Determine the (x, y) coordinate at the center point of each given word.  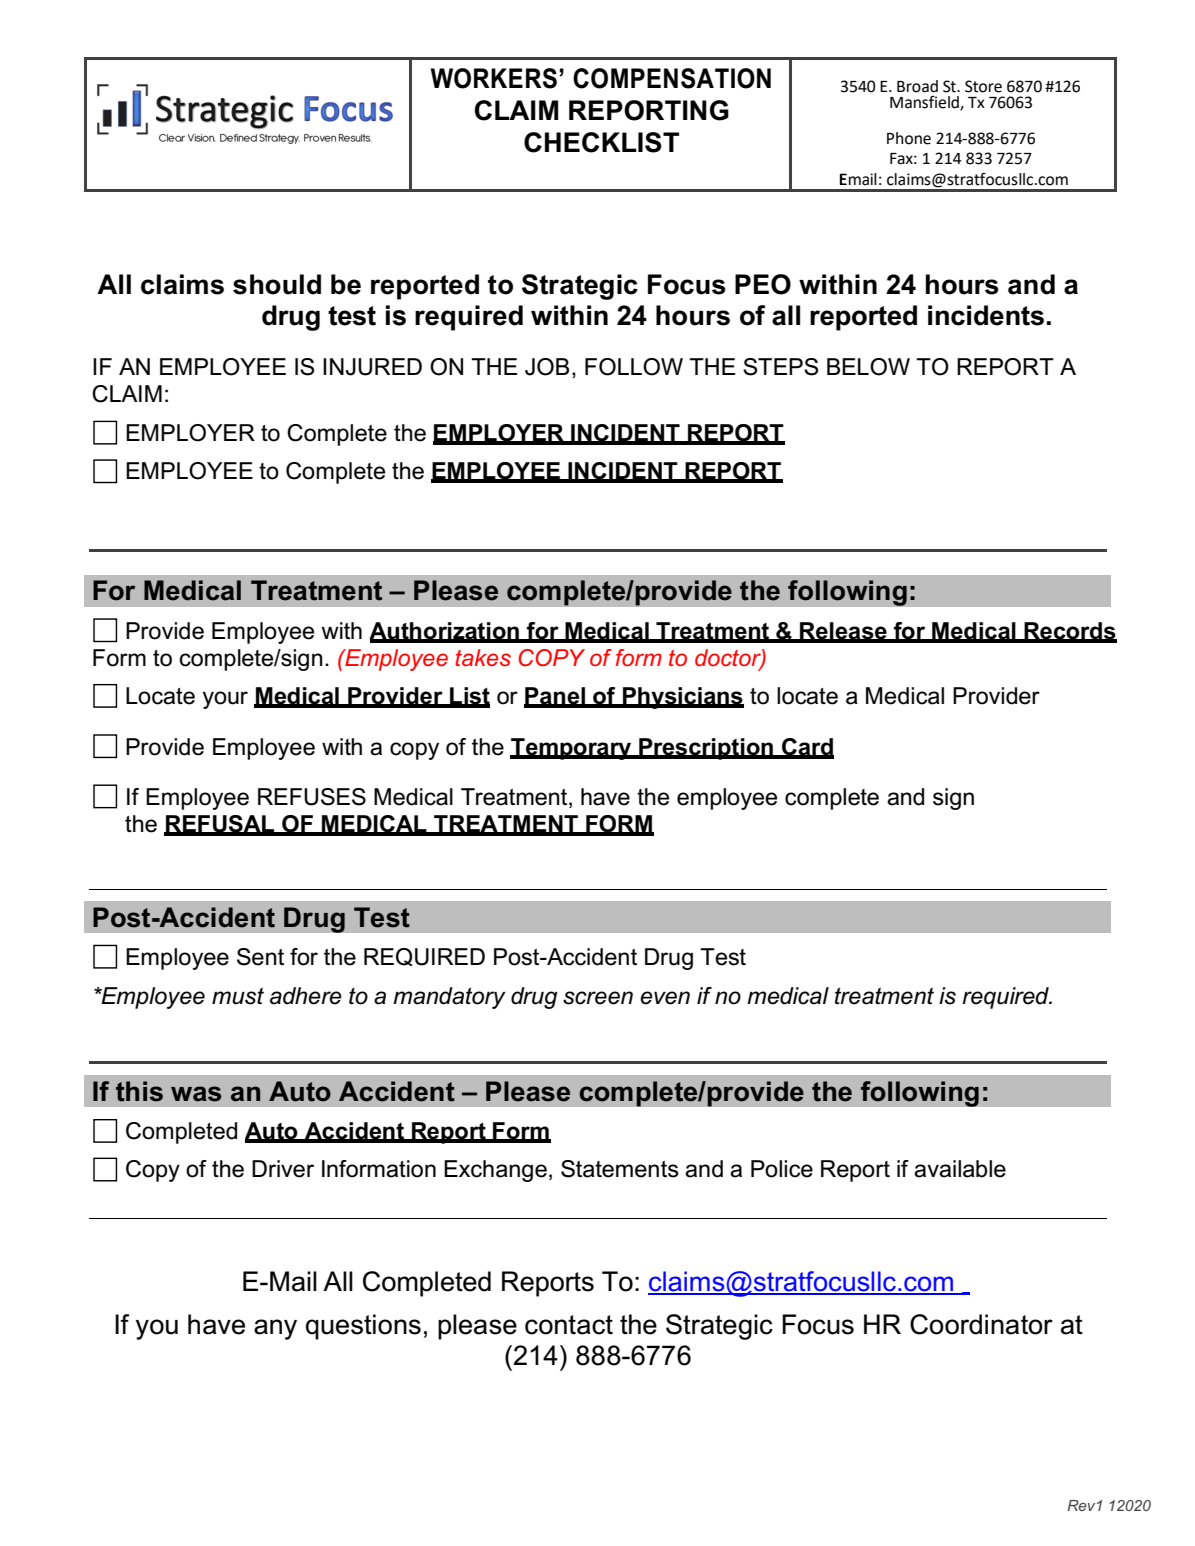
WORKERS (494, 78)
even (665, 998)
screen (598, 998)
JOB (547, 367)
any (275, 1329)
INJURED (372, 367)
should (277, 284)
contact (569, 1325)
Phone (909, 138)
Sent (260, 957)
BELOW (868, 367)
